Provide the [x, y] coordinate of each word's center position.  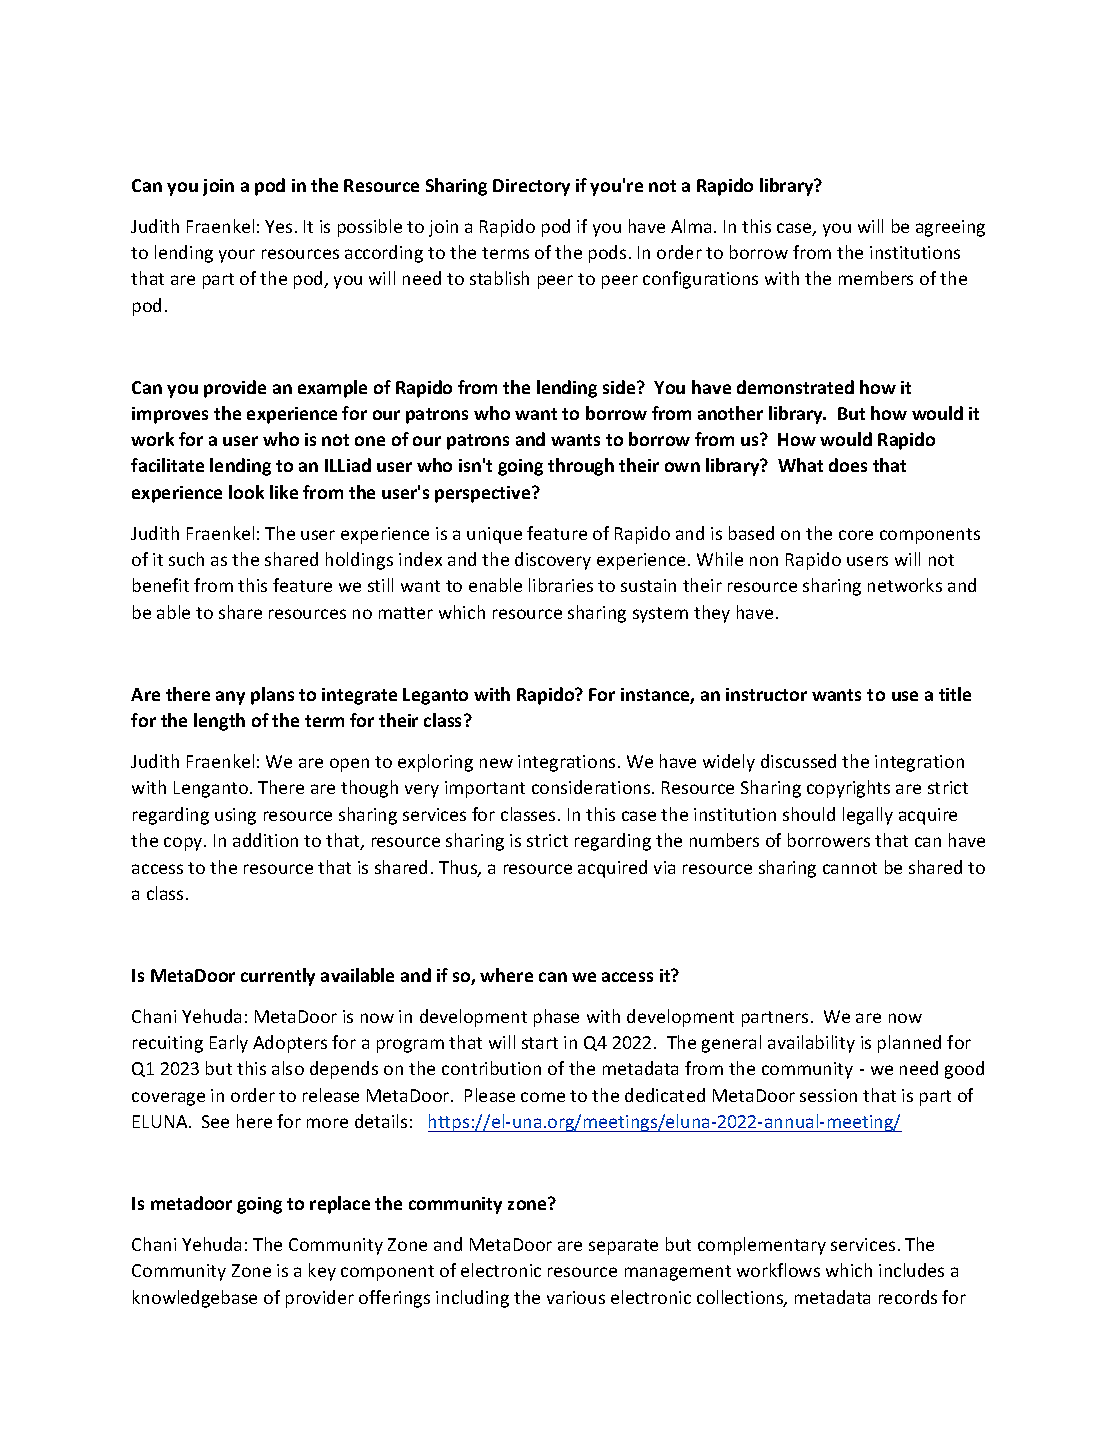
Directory [531, 187]
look [246, 492]
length [219, 722]
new [496, 763]
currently [278, 977]
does [848, 465]
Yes [278, 226]
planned [909, 1044]
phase [556, 1018]
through [581, 467]
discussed [798, 761]
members [876, 278]
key [322, 1272]
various [576, 1297]
